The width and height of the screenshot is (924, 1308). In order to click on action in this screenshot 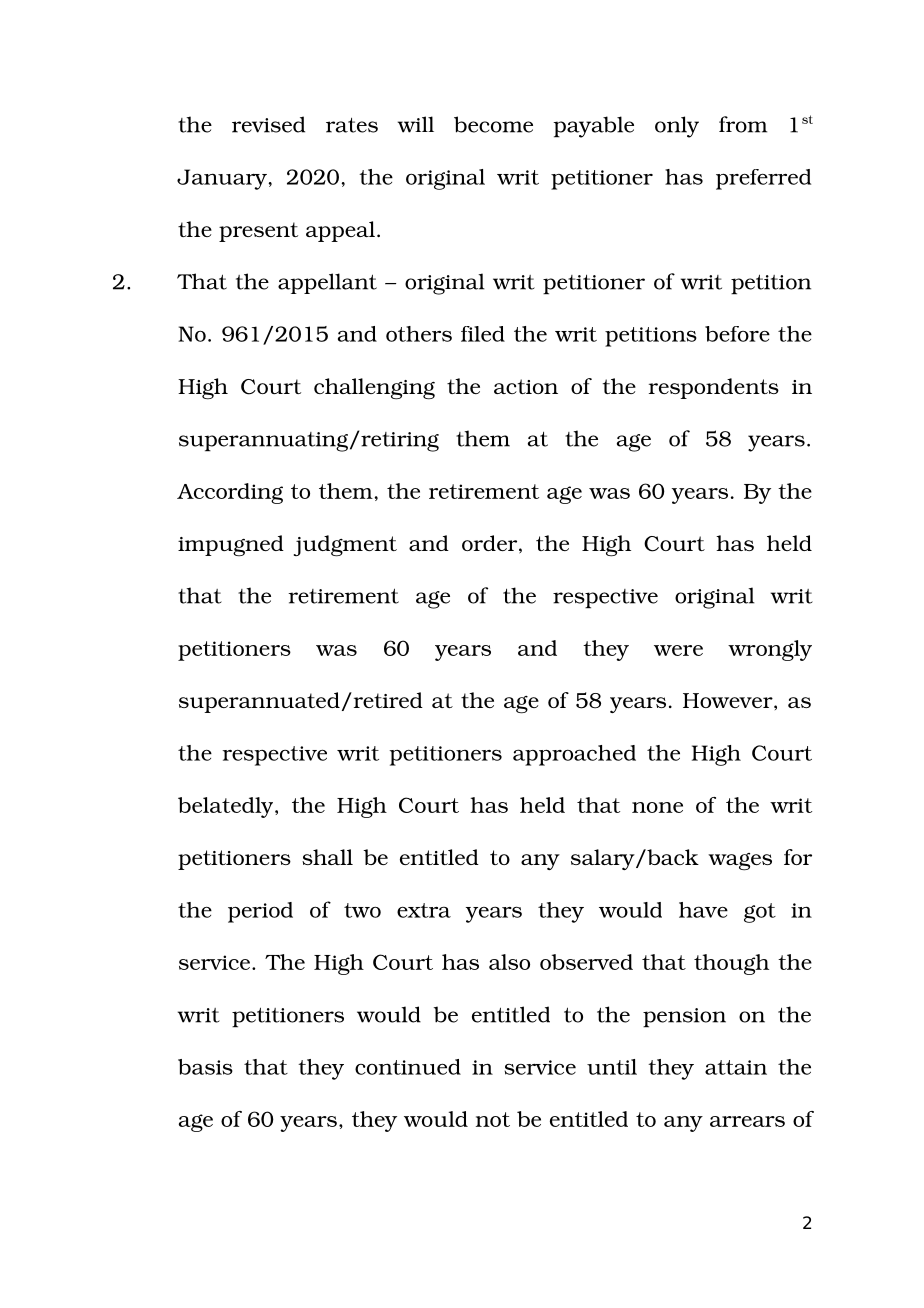, I will do `click(526, 386)`.
